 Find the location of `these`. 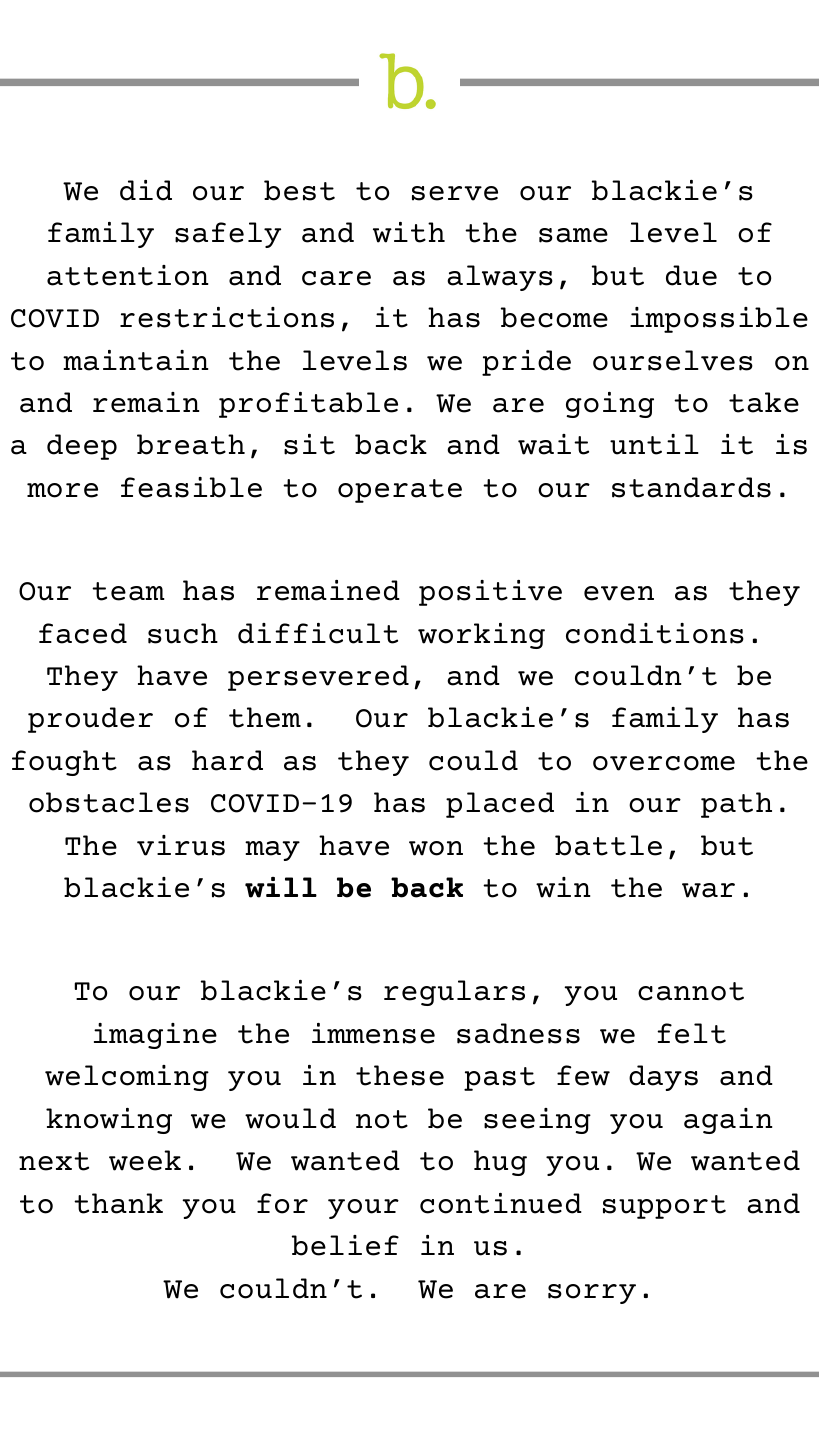

these is located at coordinates (400, 1075).
